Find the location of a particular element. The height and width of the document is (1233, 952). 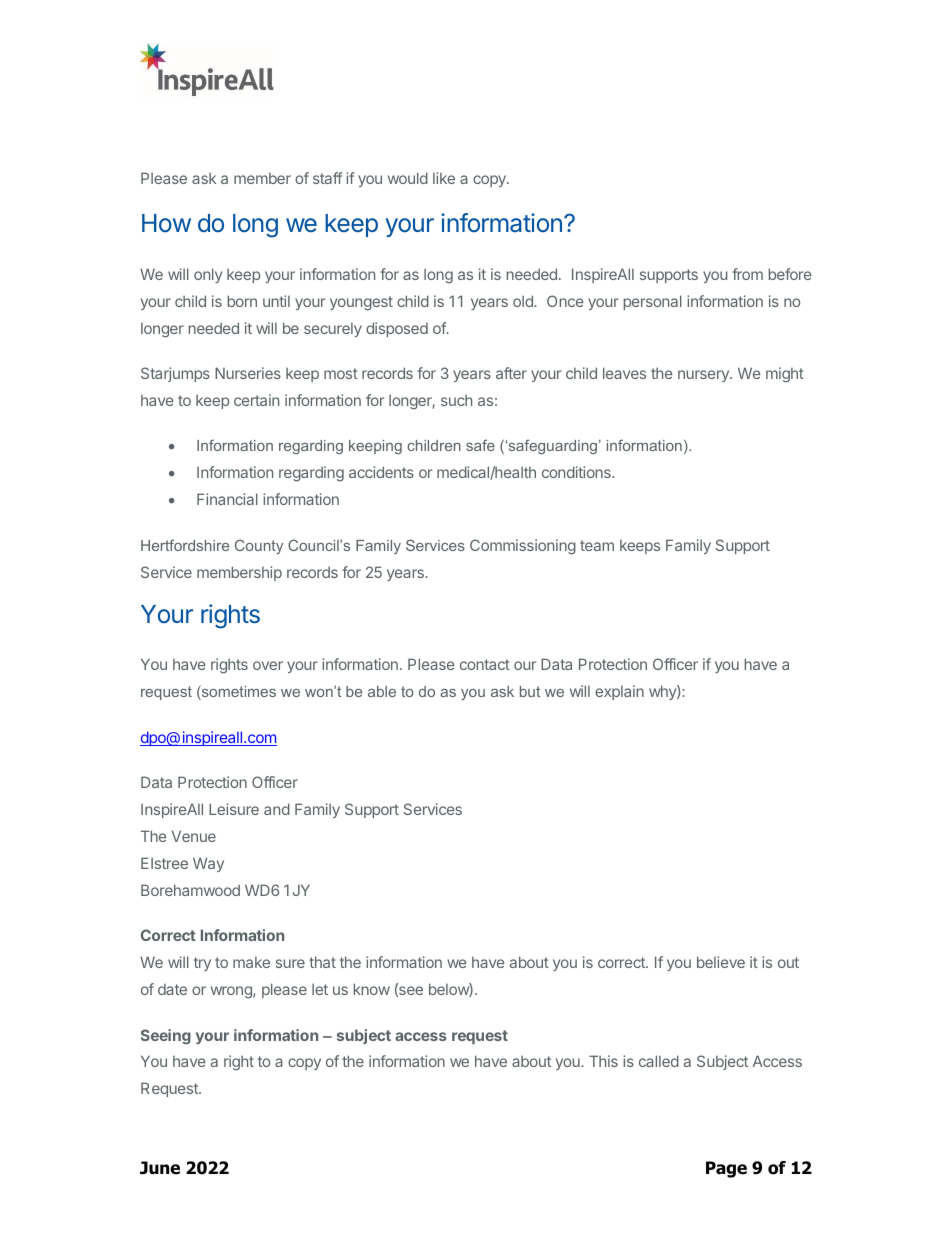

How is located at coordinates (166, 223).
